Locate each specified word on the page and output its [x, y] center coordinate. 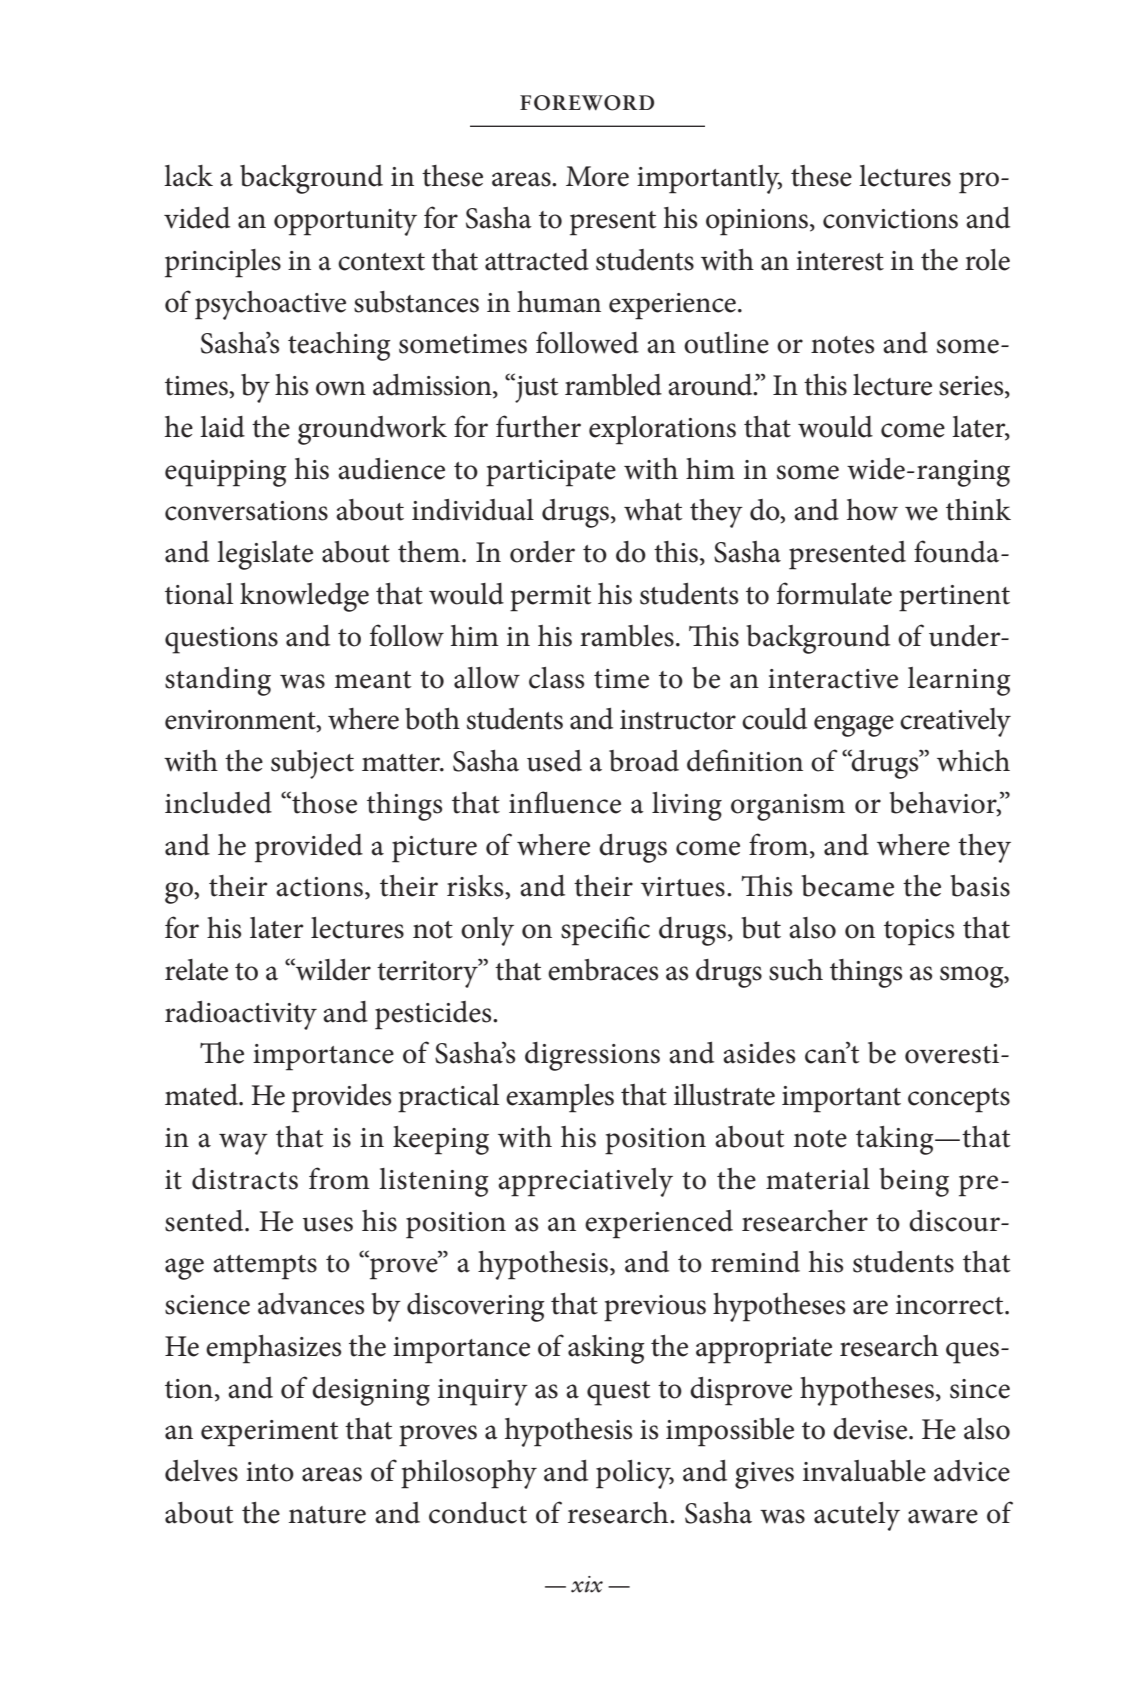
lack [188, 176]
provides [341, 1098]
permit [550, 598]
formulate [834, 593]
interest [840, 261]
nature [327, 1515]
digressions [592, 1056]
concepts [959, 1100]
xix [587, 1584]
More [597, 176]
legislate [265, 555]
